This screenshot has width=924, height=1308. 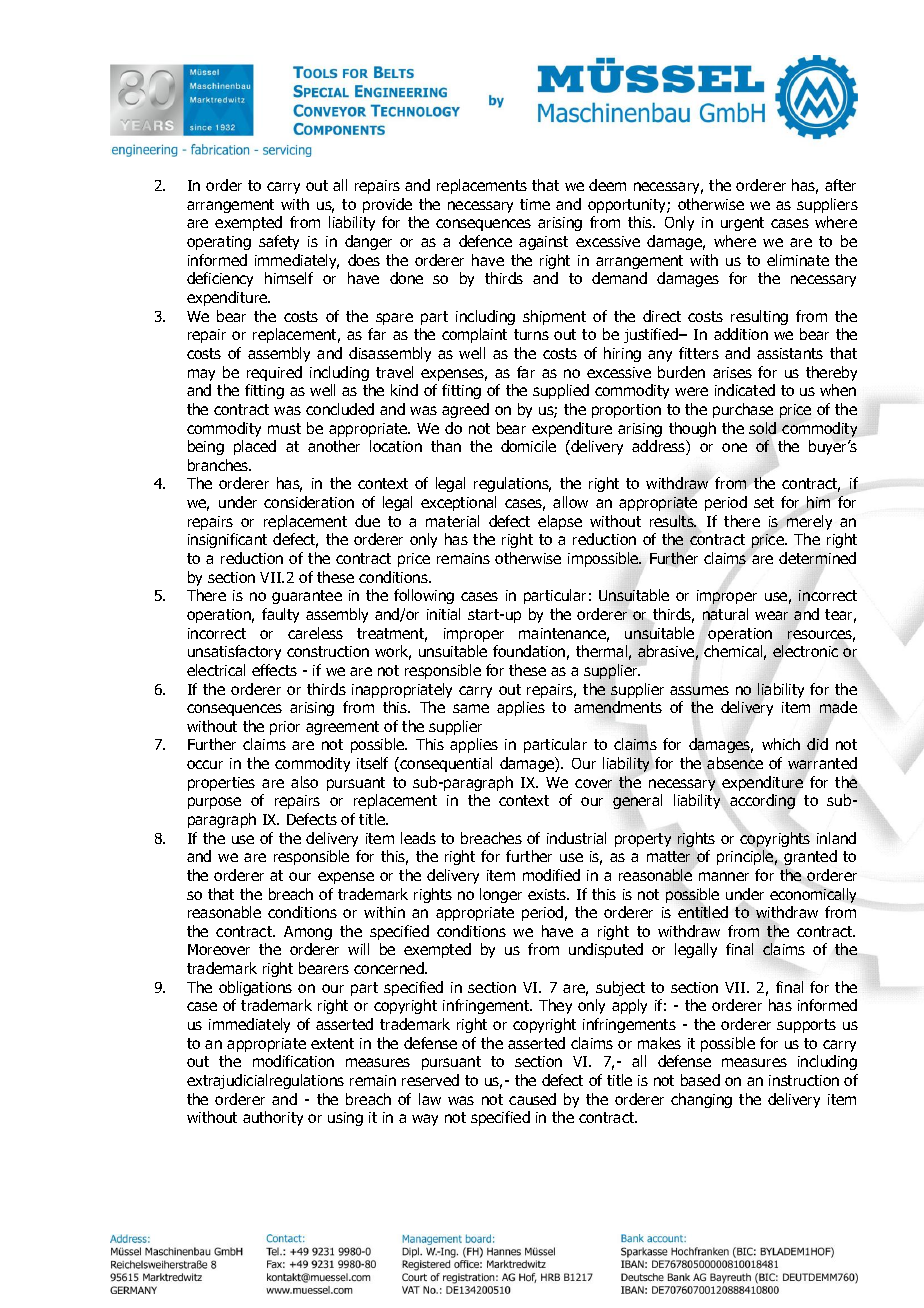 I want to click on elapse, so click(x=560, y=522).
